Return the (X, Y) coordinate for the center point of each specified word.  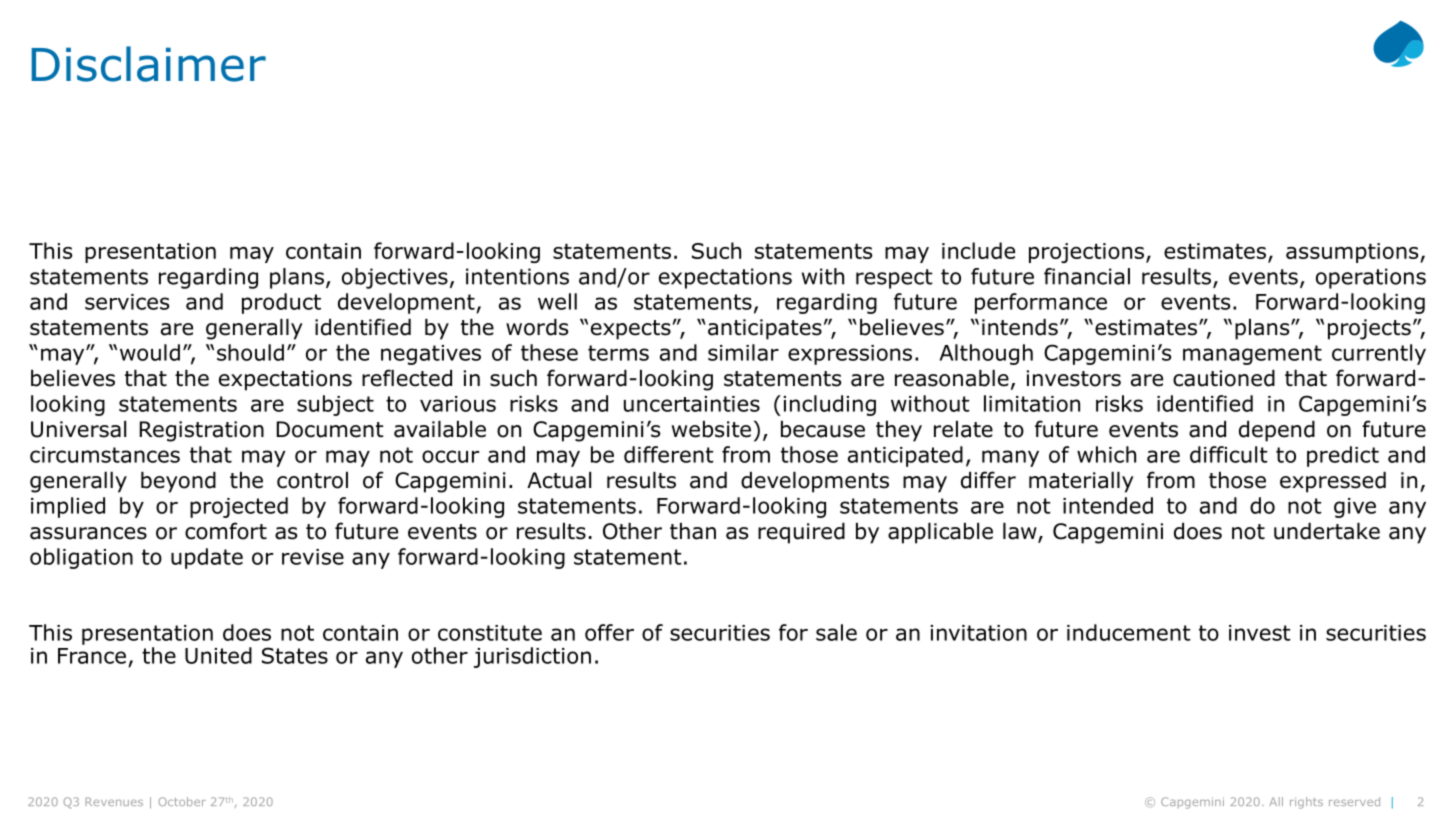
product (281, 303)
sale (836, 632)
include (978, 250)
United (218, 655)
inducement (1129, 632)
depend (1277, 431)
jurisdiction (532, 657)
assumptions (1353, 253)
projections (1086, 253)
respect (894, 279)
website (711, 429)
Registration (202, 431)
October (182, 801)
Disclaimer (148, 64)
